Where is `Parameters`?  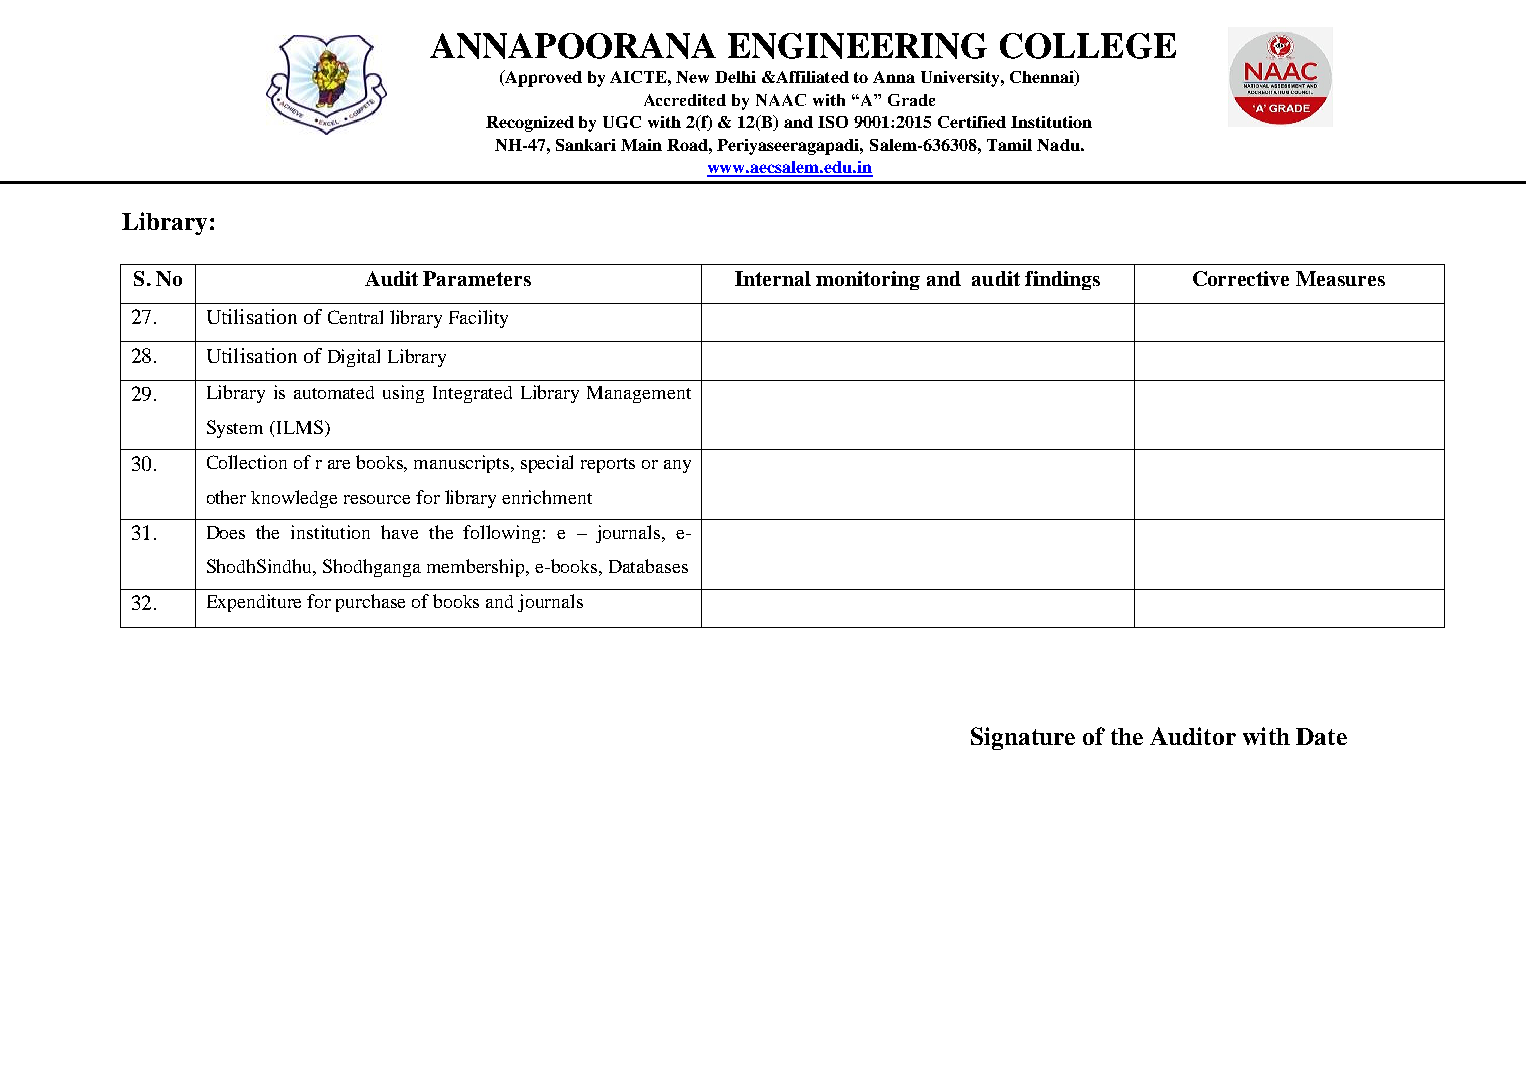 Parameters is located at coordinates (477, 278).
